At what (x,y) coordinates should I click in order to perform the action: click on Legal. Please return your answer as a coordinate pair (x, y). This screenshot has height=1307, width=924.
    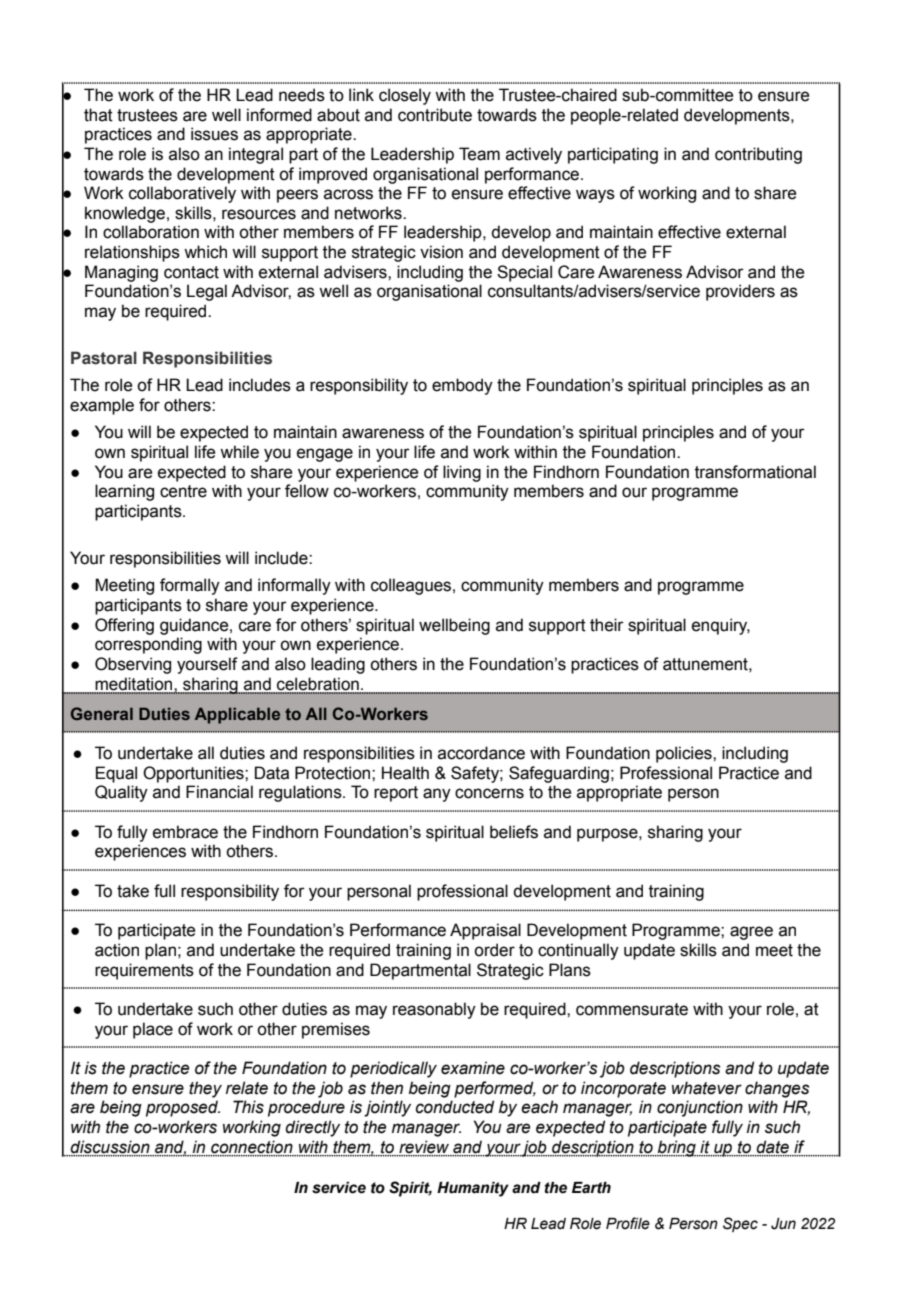
    Looking at the image, I should click on (207, 292).
